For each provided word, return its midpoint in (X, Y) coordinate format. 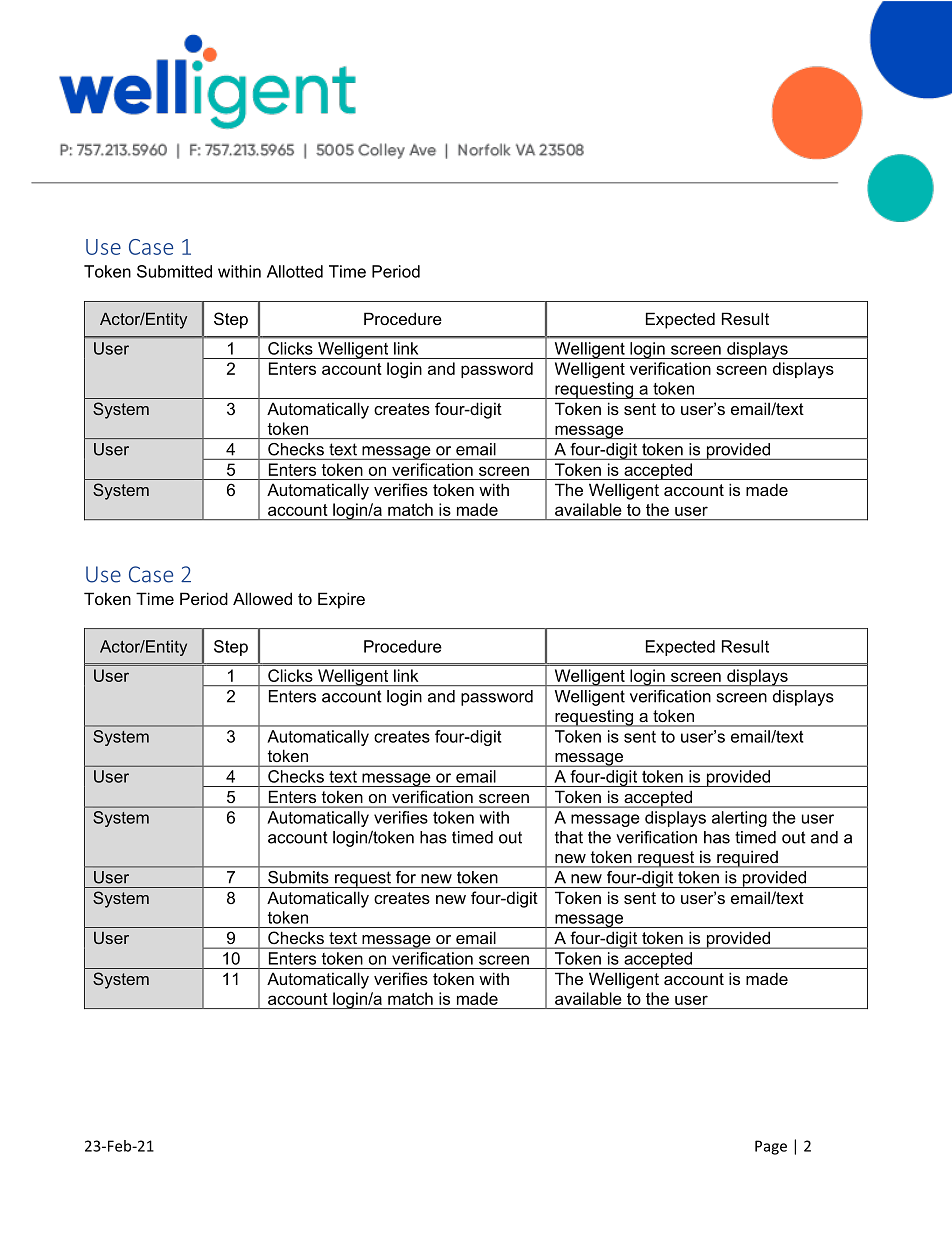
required (747, 859)
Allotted (295, 271)
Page (771, 1147)
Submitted (174, 271)
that (569, 837)
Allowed (262, 598)
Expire (341, 600)
